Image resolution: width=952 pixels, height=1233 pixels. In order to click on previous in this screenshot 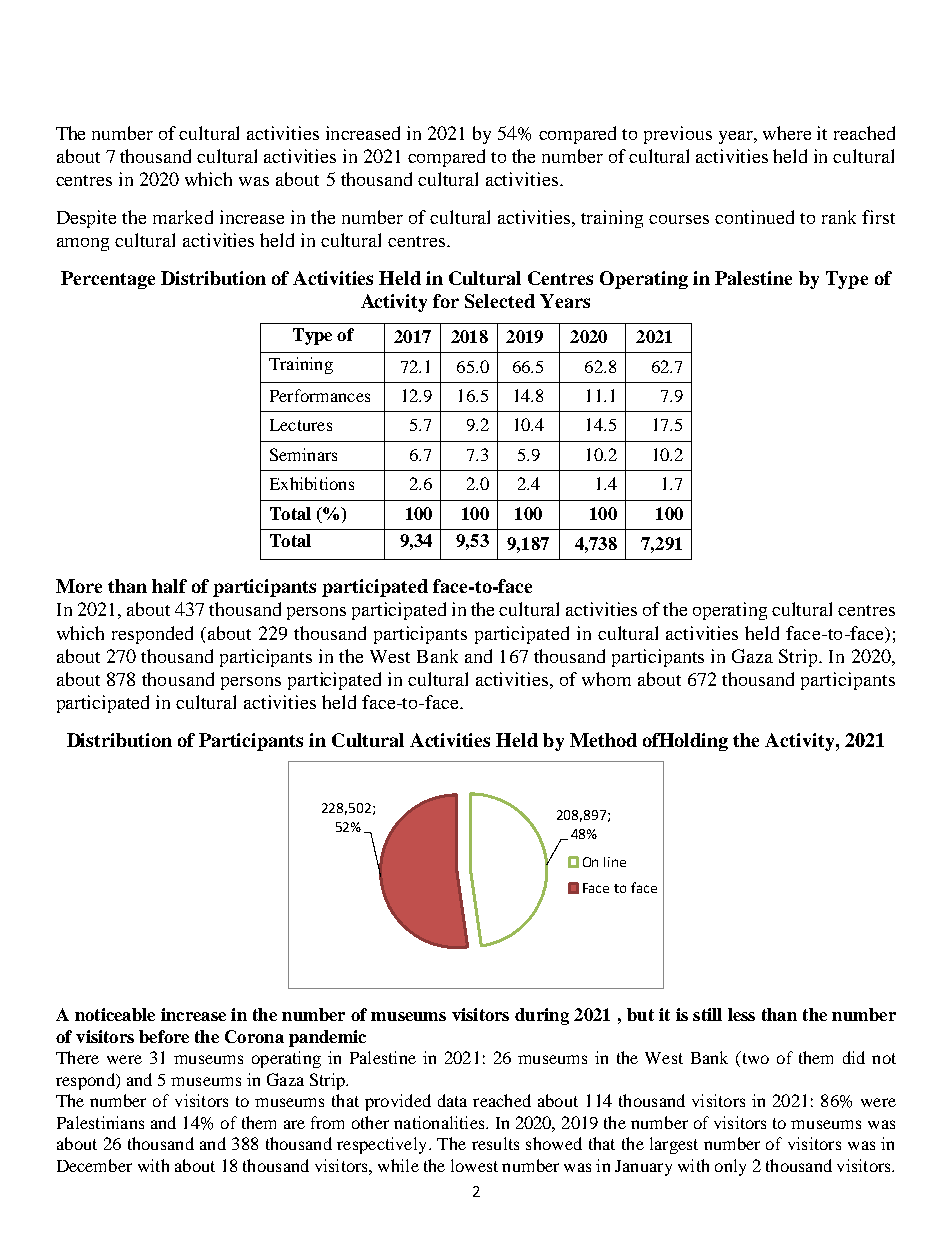, I will do `click(678, 135)`.
